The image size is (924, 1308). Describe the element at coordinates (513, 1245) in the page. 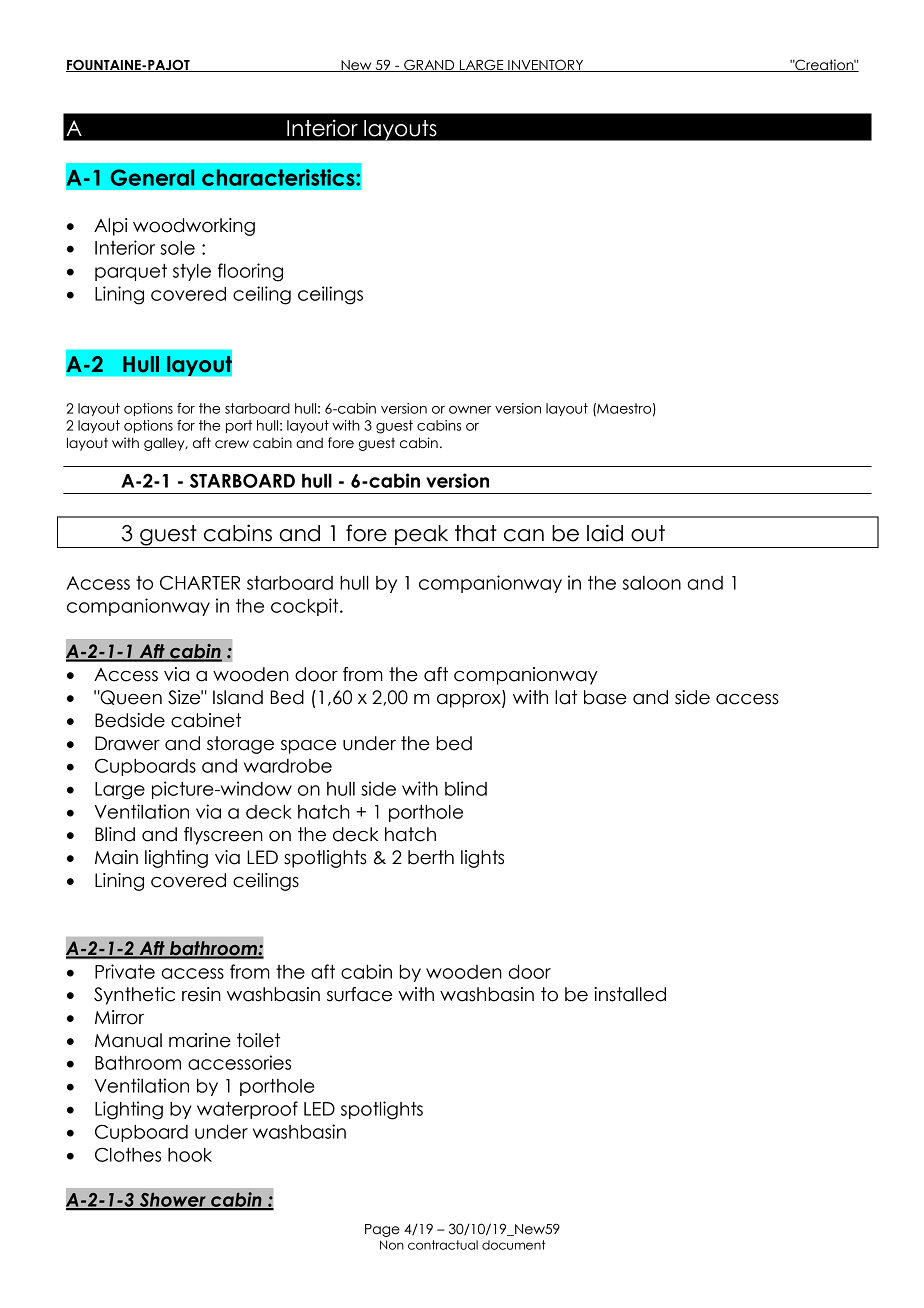

I see `document` at that location.
